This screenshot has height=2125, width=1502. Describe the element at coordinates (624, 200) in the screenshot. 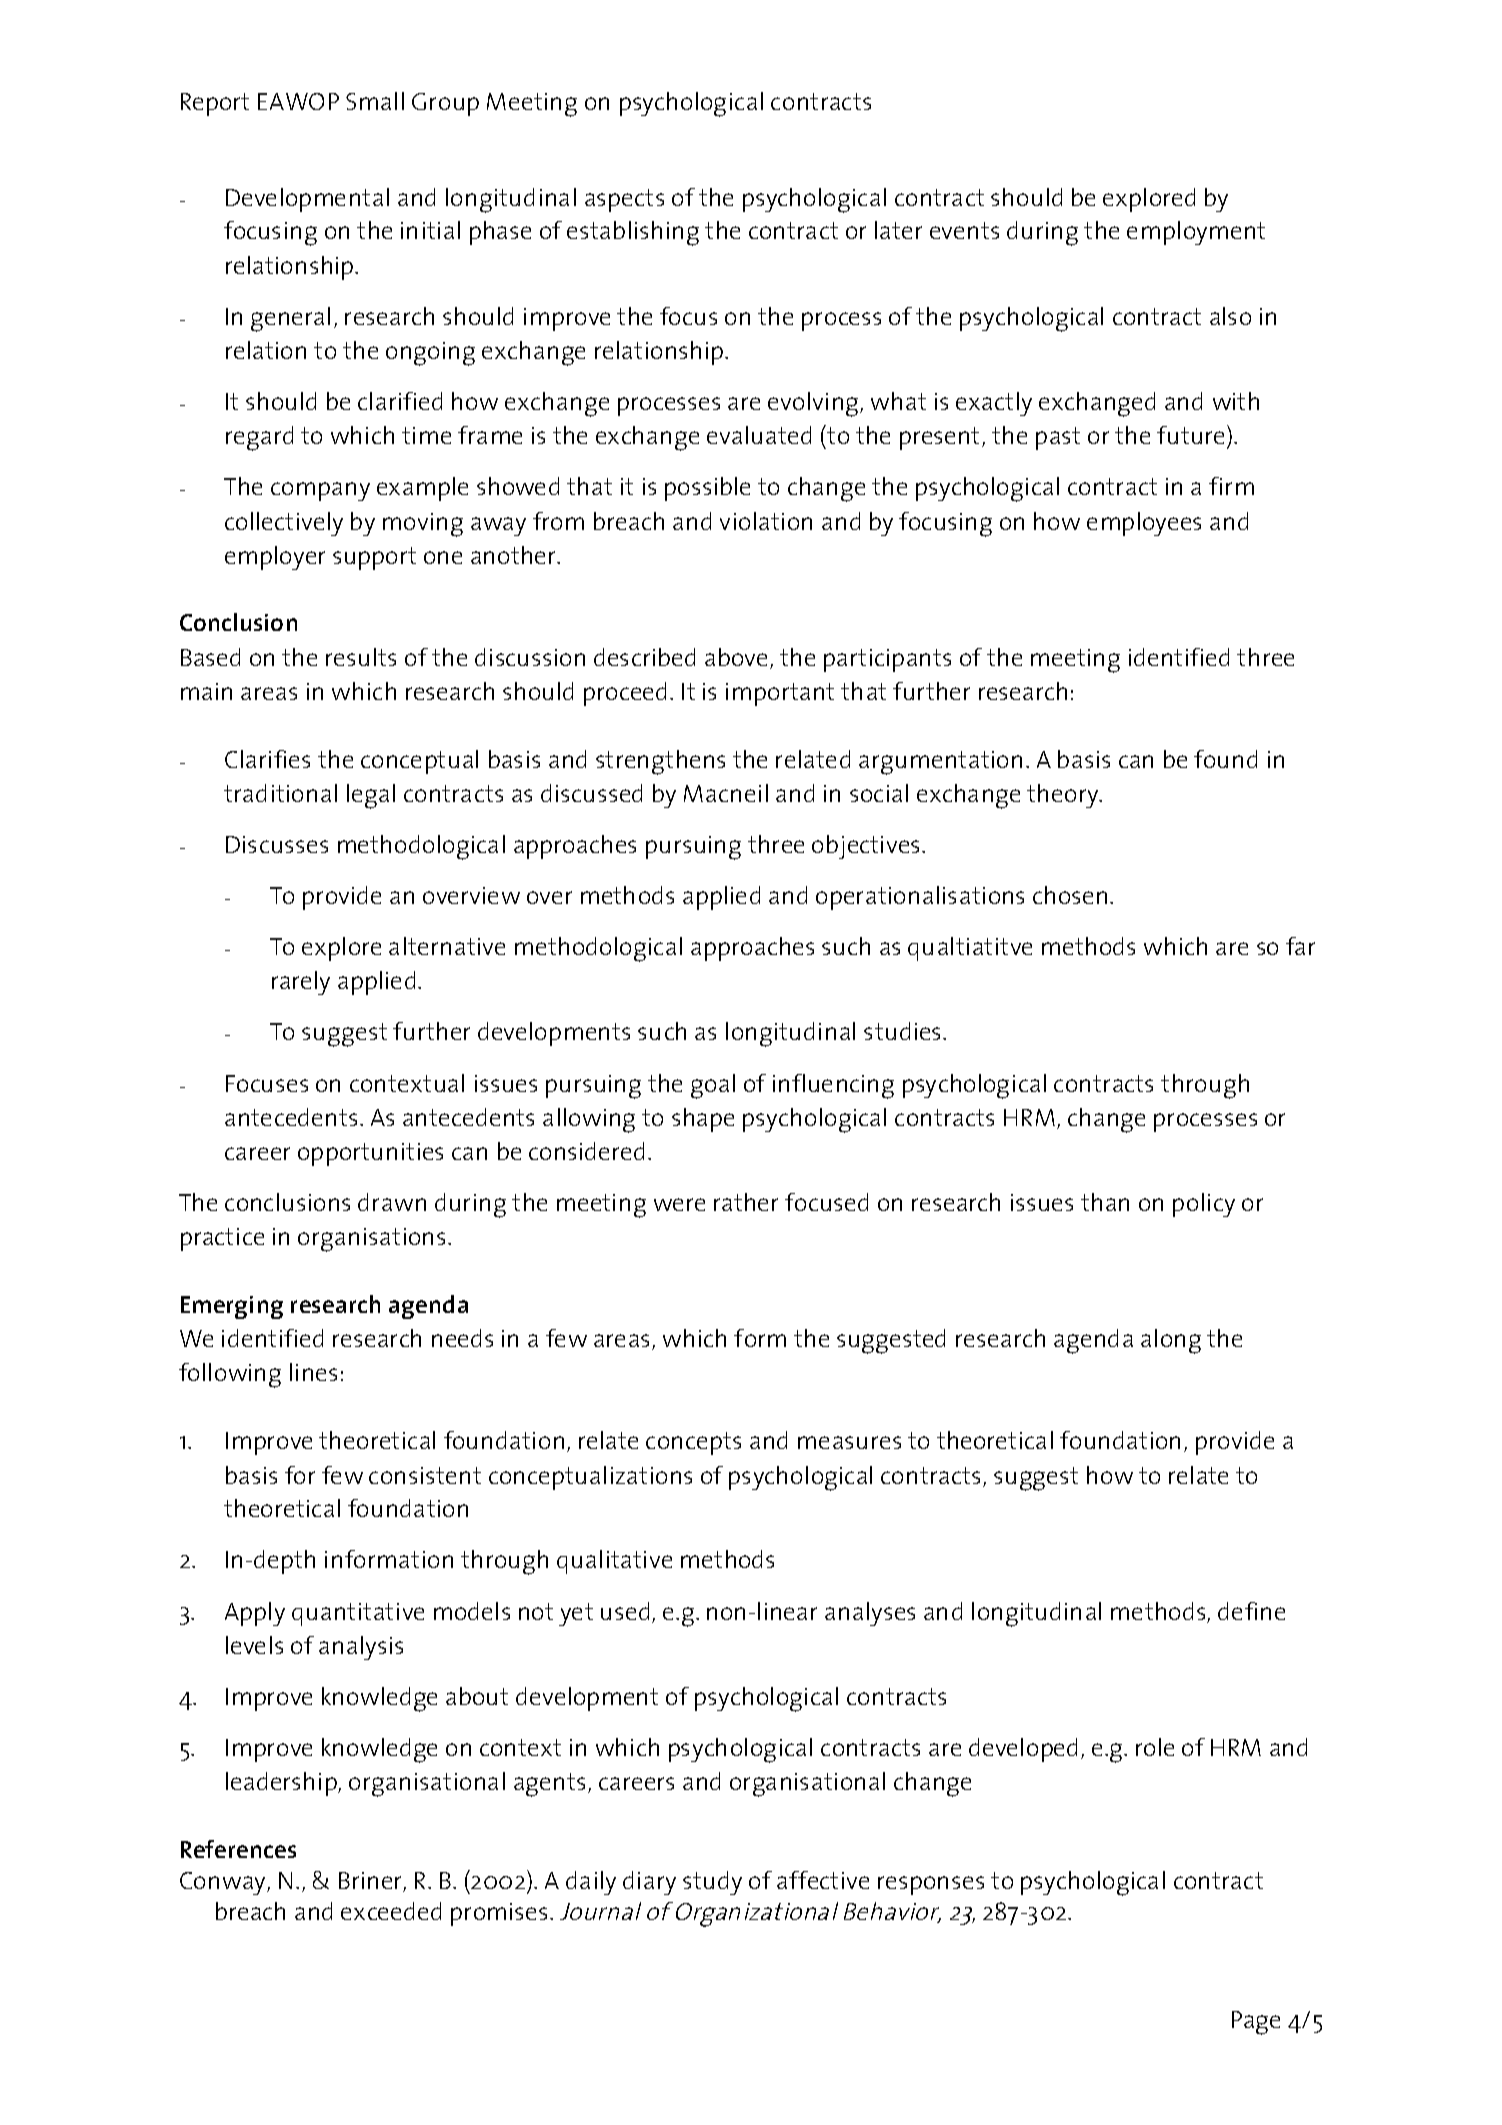

I see `aspects` at that location.
